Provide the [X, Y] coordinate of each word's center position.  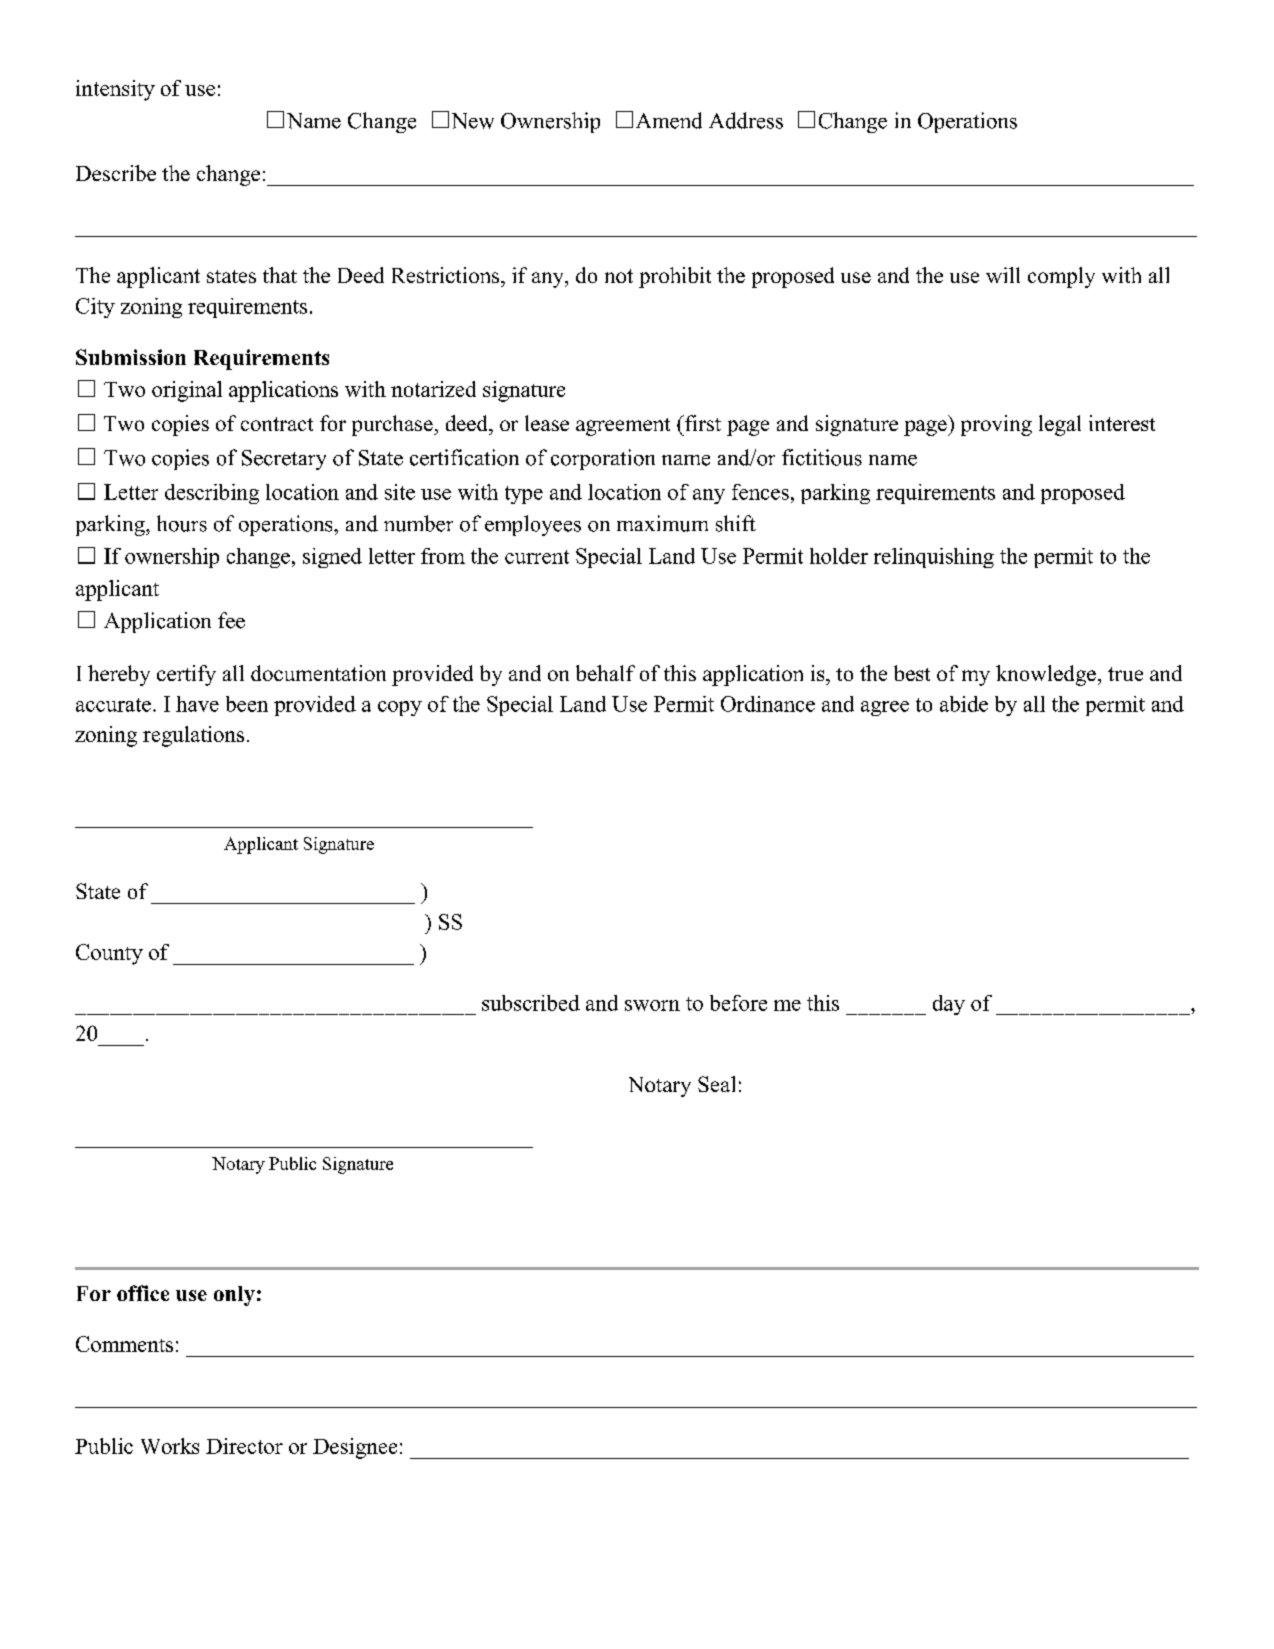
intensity [115, 90]
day [949, 1005]
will [1003, 275]
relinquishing [934, 558]
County [109, 954]
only [234, 1296]
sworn [652, 1005]
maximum [662, 523]
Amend [669, 120]
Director [244, 1446]
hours [182, 523]
